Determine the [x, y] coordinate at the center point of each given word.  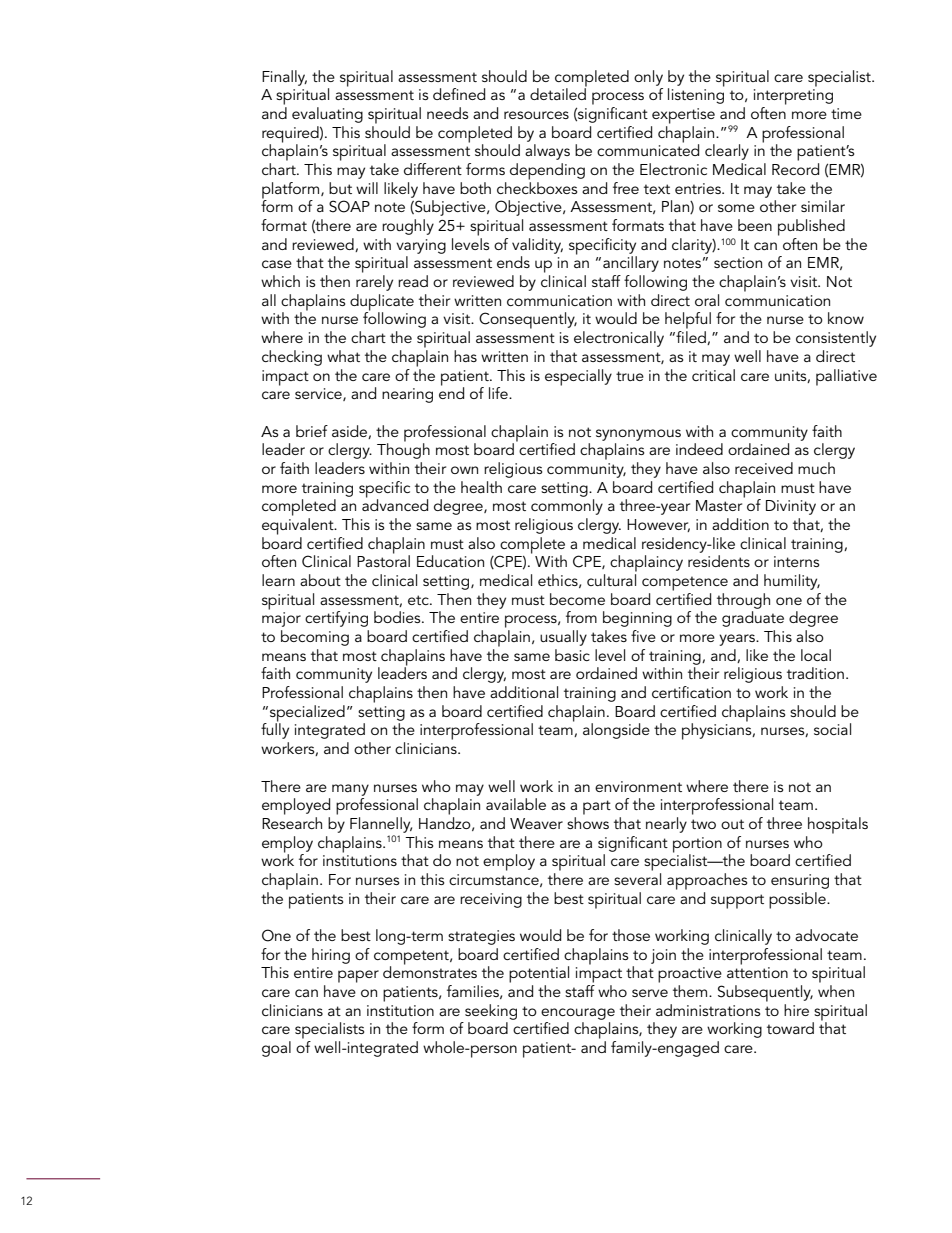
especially [578, 377]
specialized [306, 714]
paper [358, 976]
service [319, 394]
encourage [578, 1014]
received [764, 468]
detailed [558, 93]
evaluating [327, 115]
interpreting [793, 97]
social [832, 729]
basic [572, 655]
